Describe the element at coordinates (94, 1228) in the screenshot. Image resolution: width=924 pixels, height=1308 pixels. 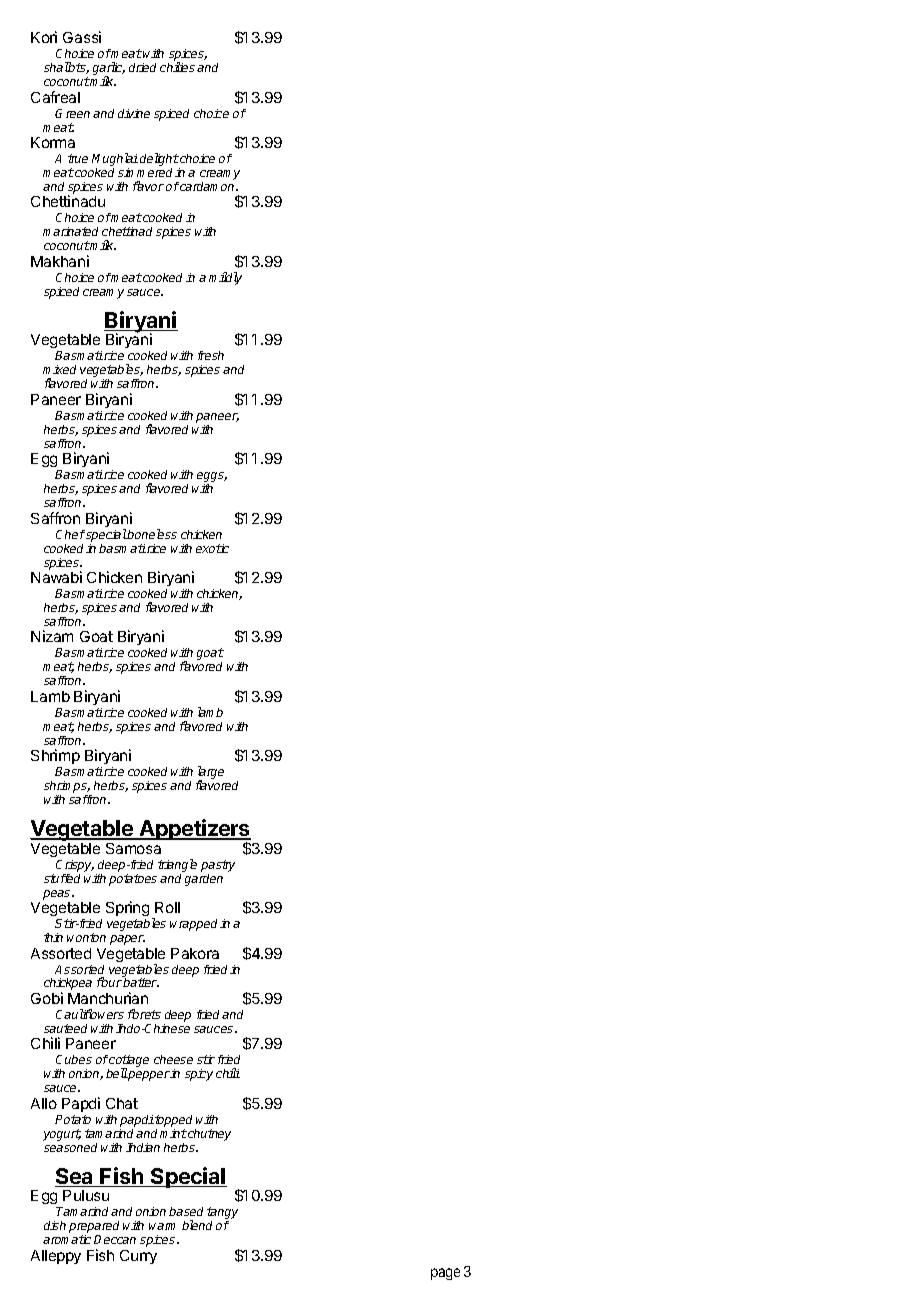
I see `prepared` at that location.
